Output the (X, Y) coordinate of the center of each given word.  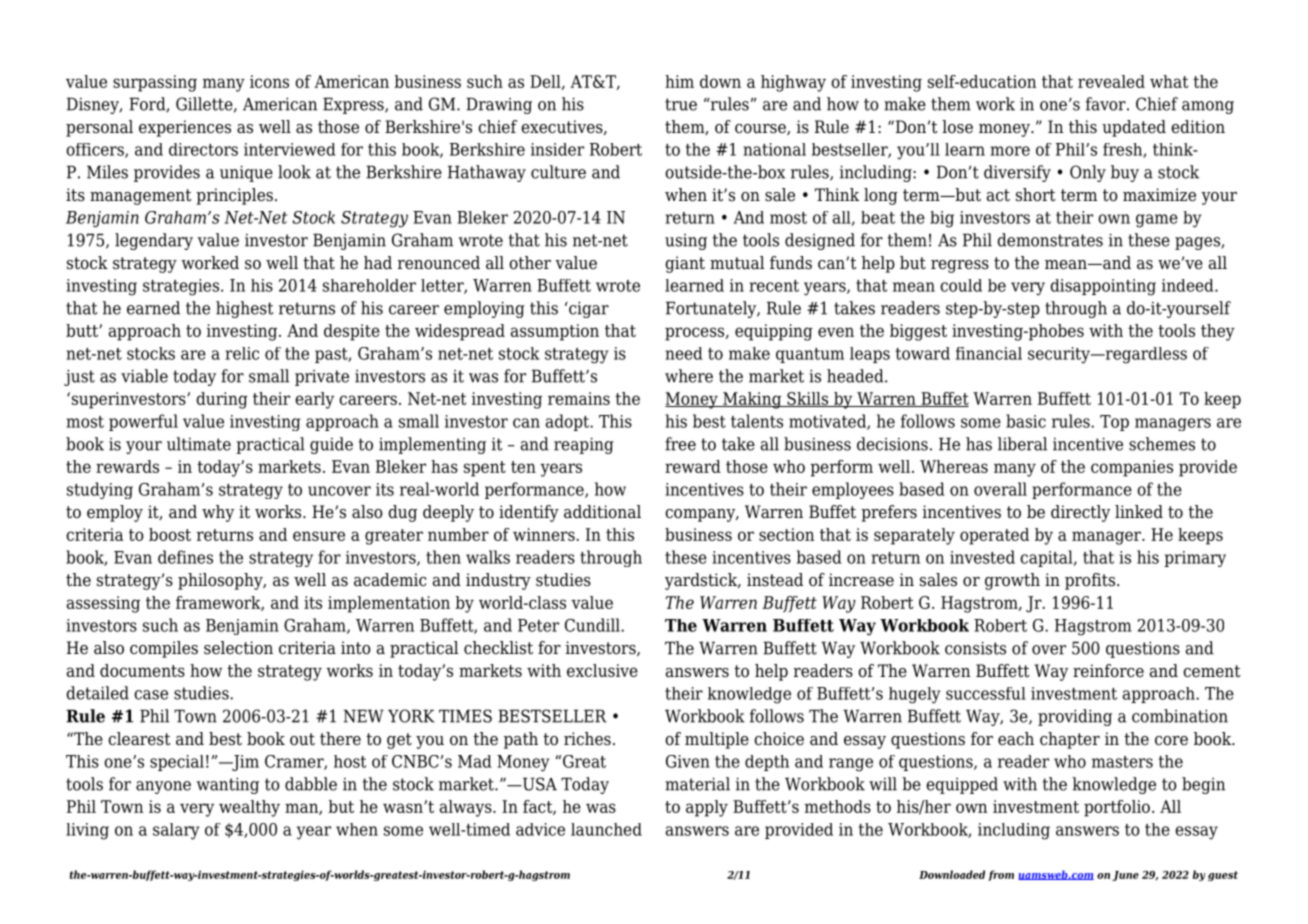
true (681, 104)
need (684, 353)
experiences (185, 128)
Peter (538, 625)
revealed (1111, 81)
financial (989, 353)
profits (1090, 581)
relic (242, 353)
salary (176, 831)
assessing (103, 604)
